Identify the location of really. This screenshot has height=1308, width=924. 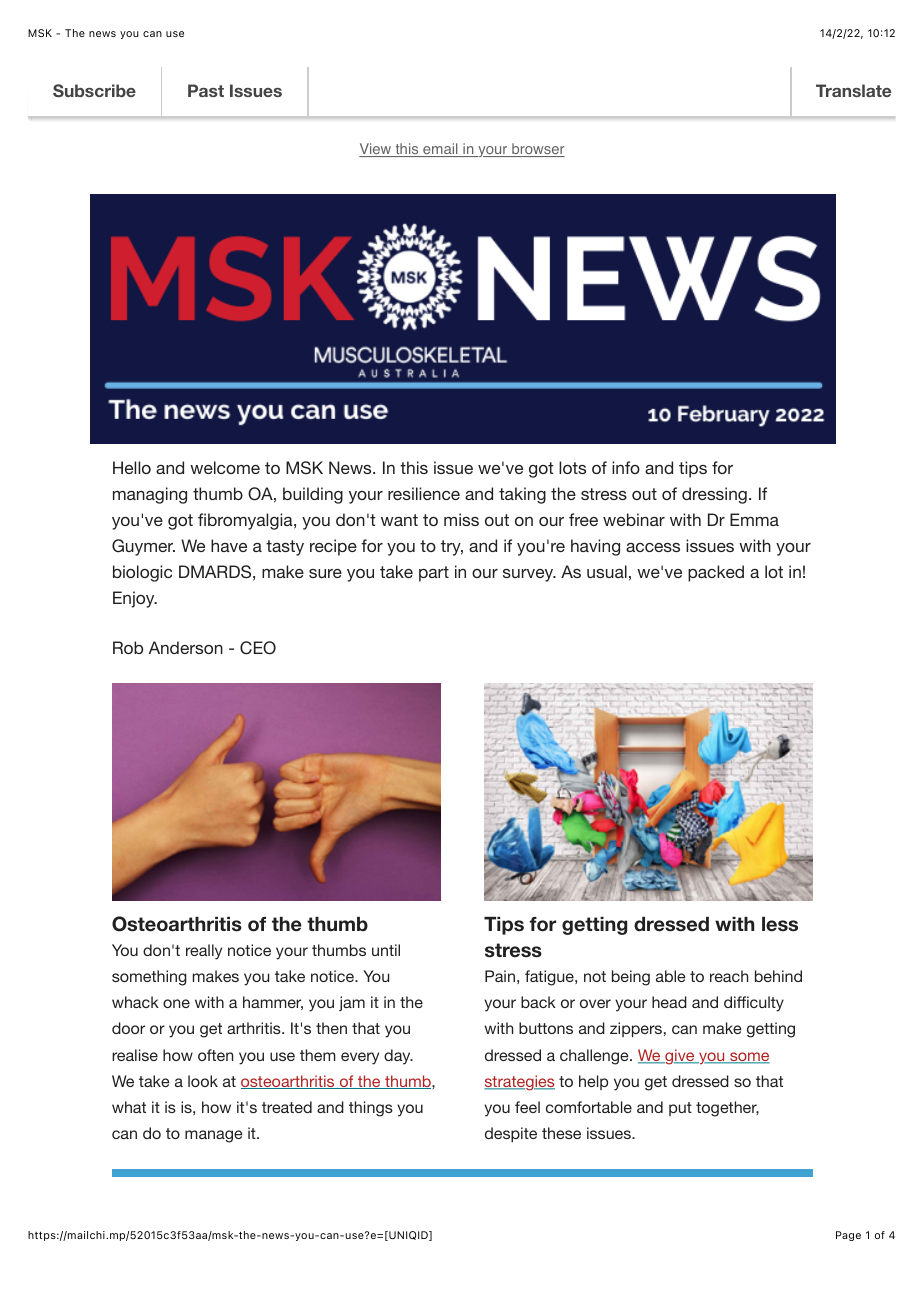
(204, 952).
